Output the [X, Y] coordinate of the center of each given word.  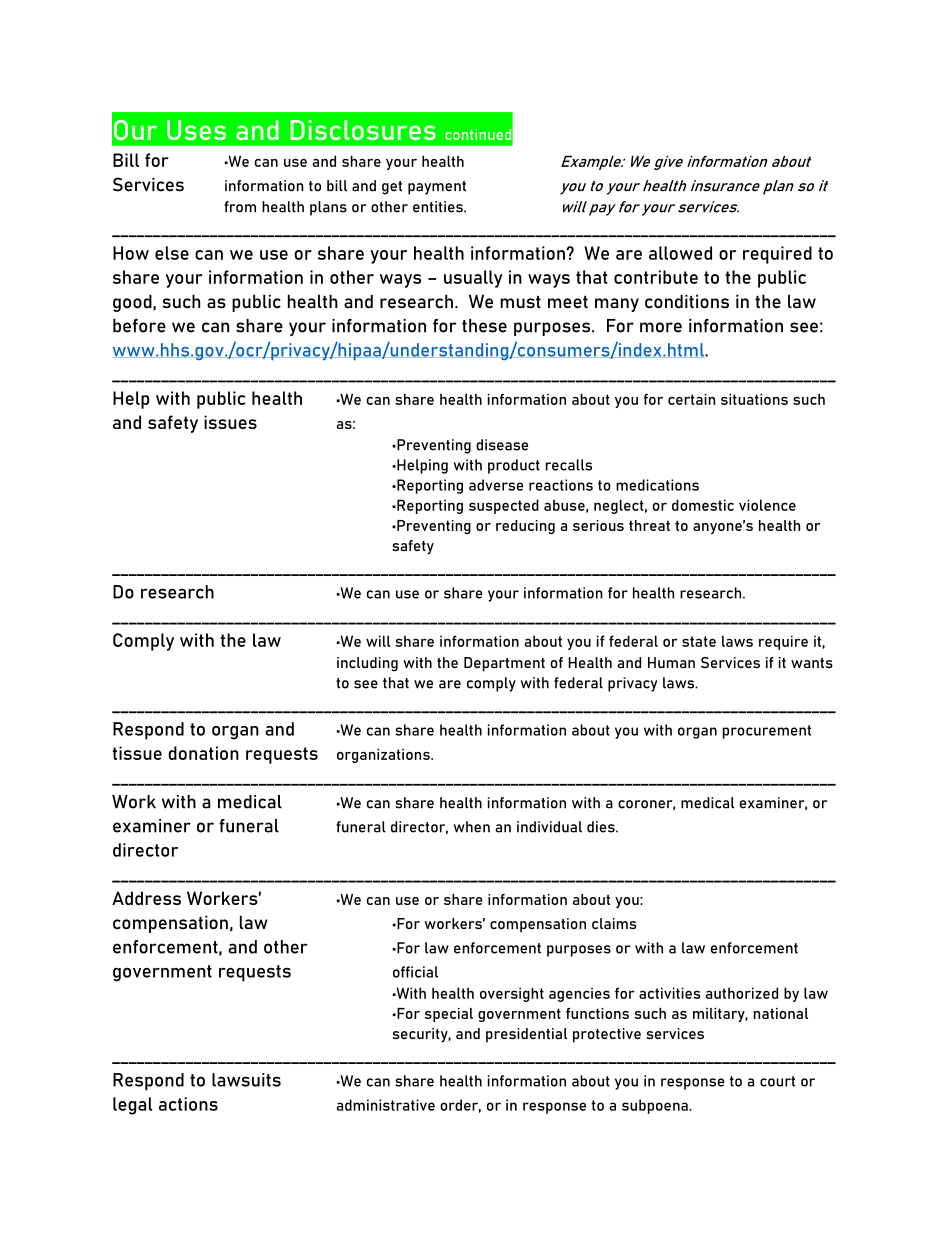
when [471, 827]
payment [437, 188]
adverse [496, 485]
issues [230, 422]
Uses [196, 130]
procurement [767, 732]
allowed [680, 253]
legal [133, 1106]
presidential [526, 1035]
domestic [703, 505]
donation [203, 753]
